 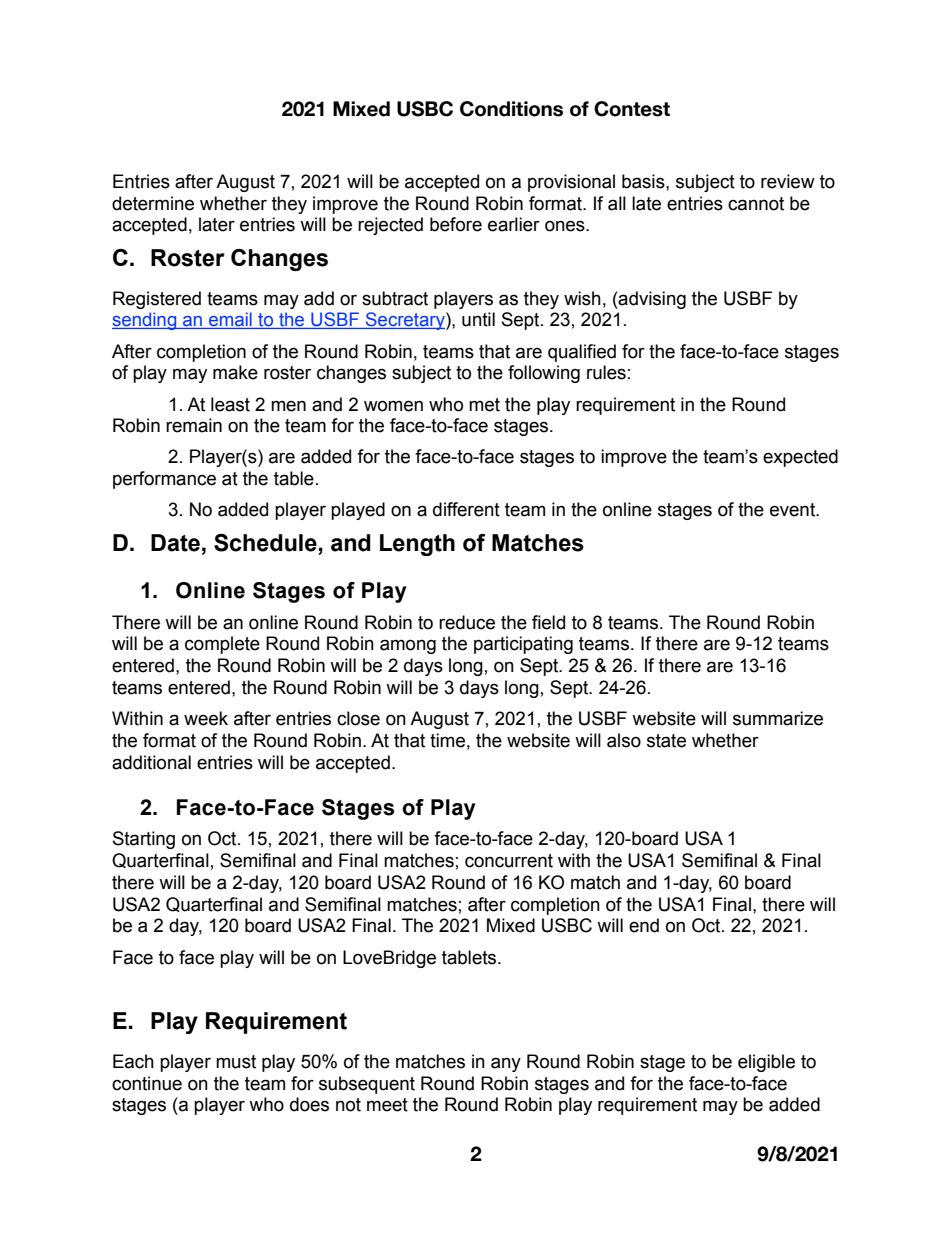 I want to click on met, so click(x=484, y=405).
